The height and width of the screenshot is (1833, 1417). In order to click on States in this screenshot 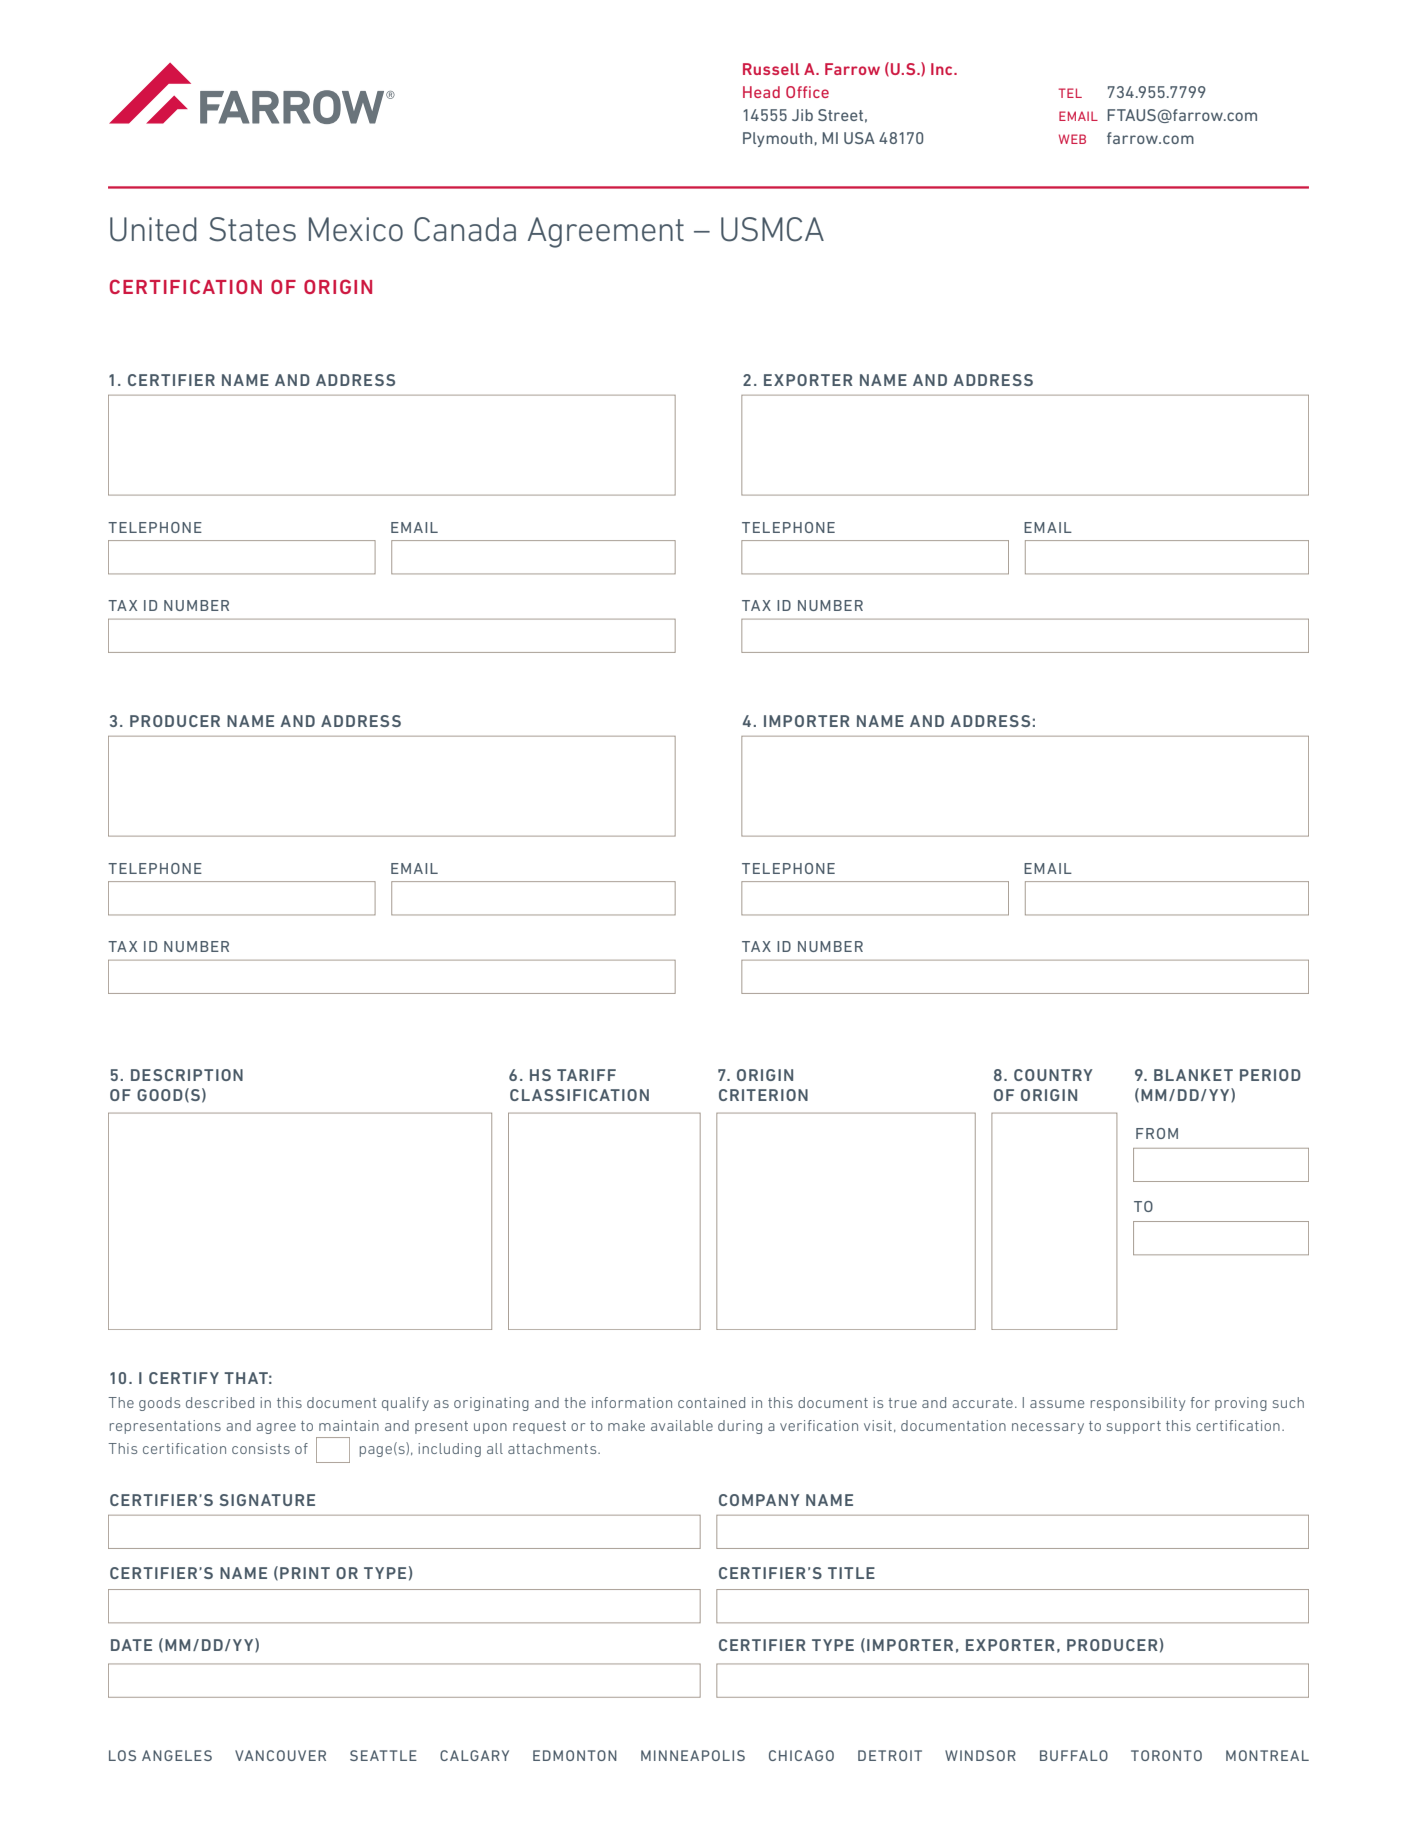, I will do `click(252, 229)`.
